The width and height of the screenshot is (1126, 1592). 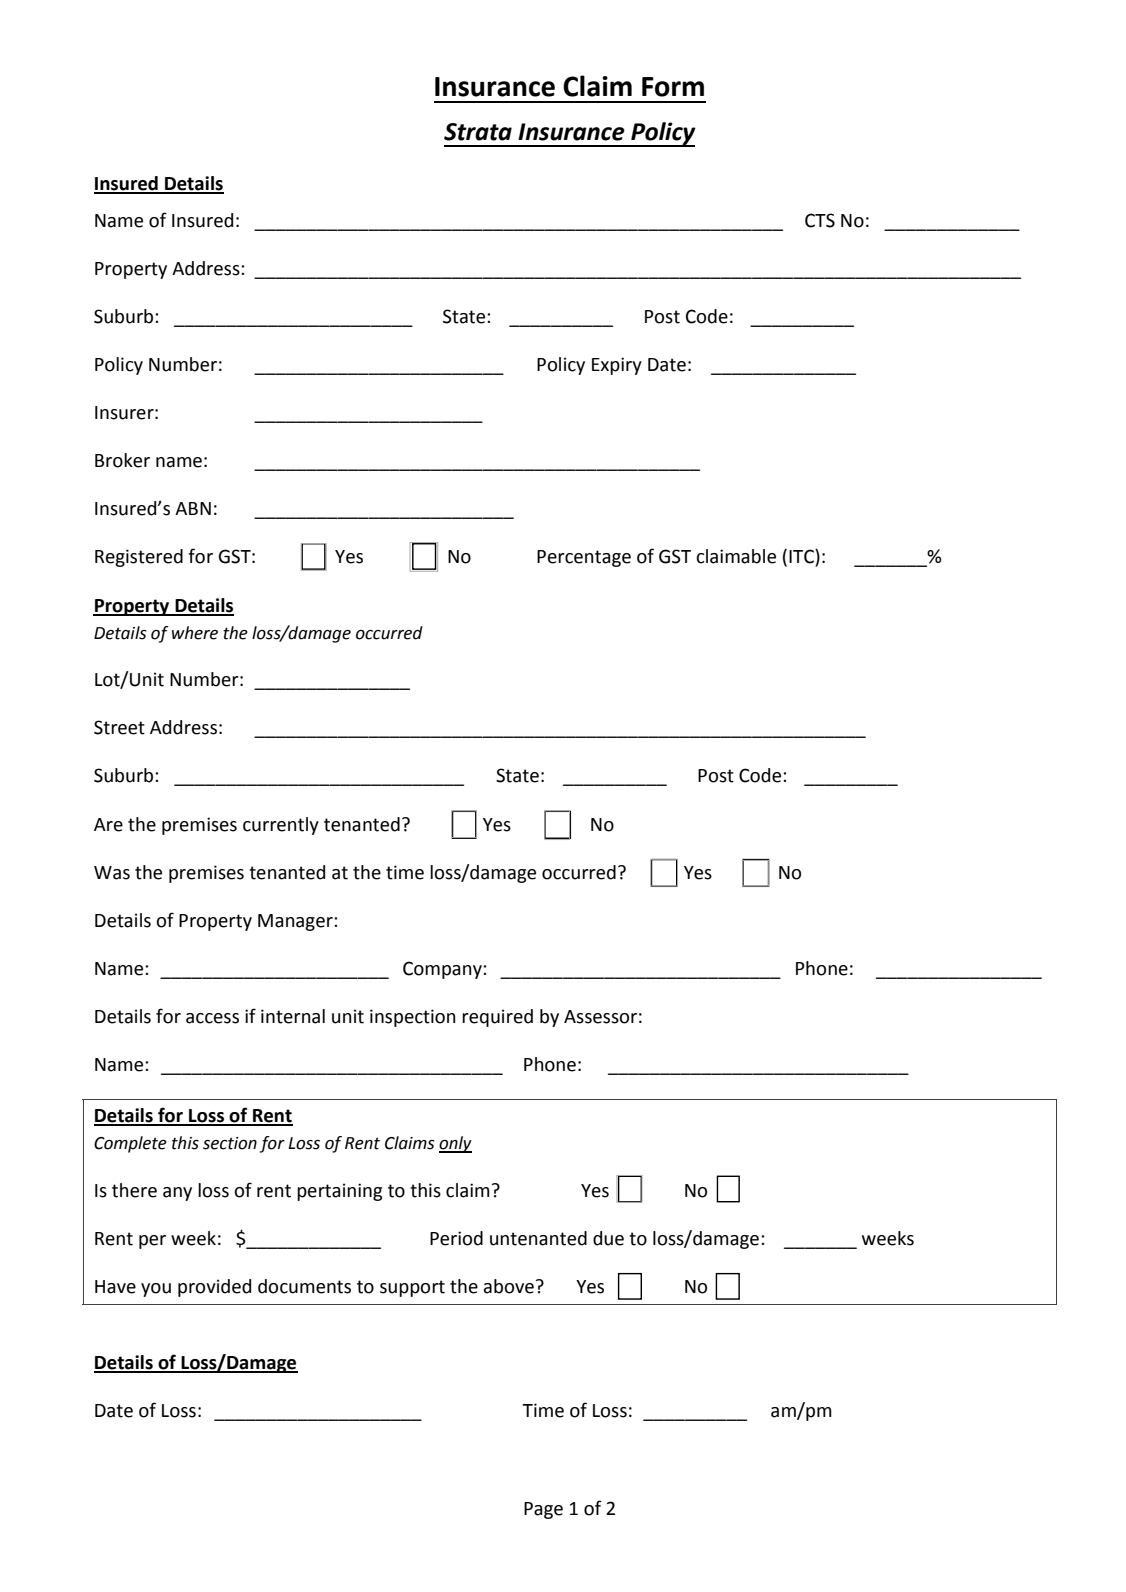 I want to click on due, so click(x=608, y=1238).
